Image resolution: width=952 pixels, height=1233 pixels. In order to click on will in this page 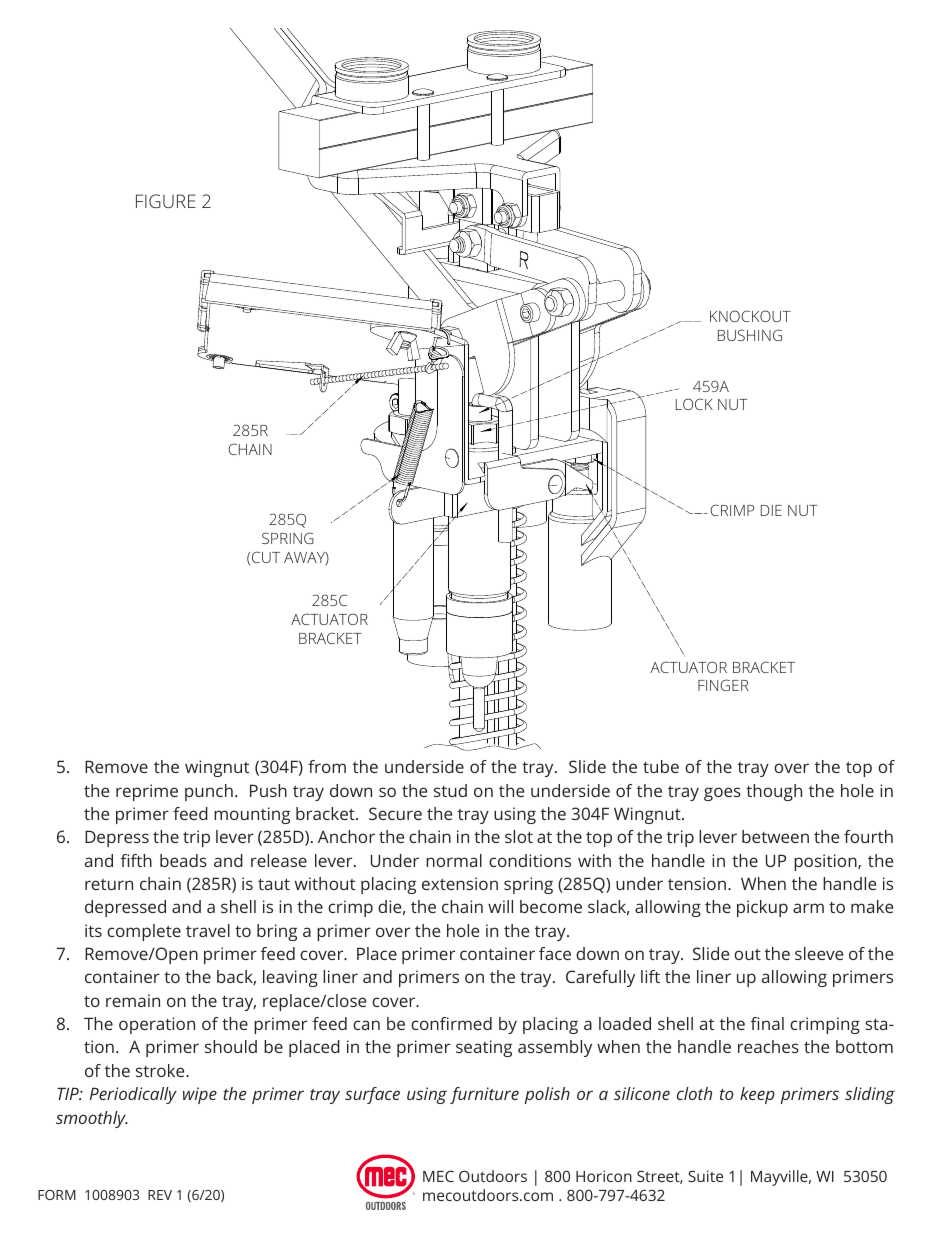, I will do `click(500, 906)`.
